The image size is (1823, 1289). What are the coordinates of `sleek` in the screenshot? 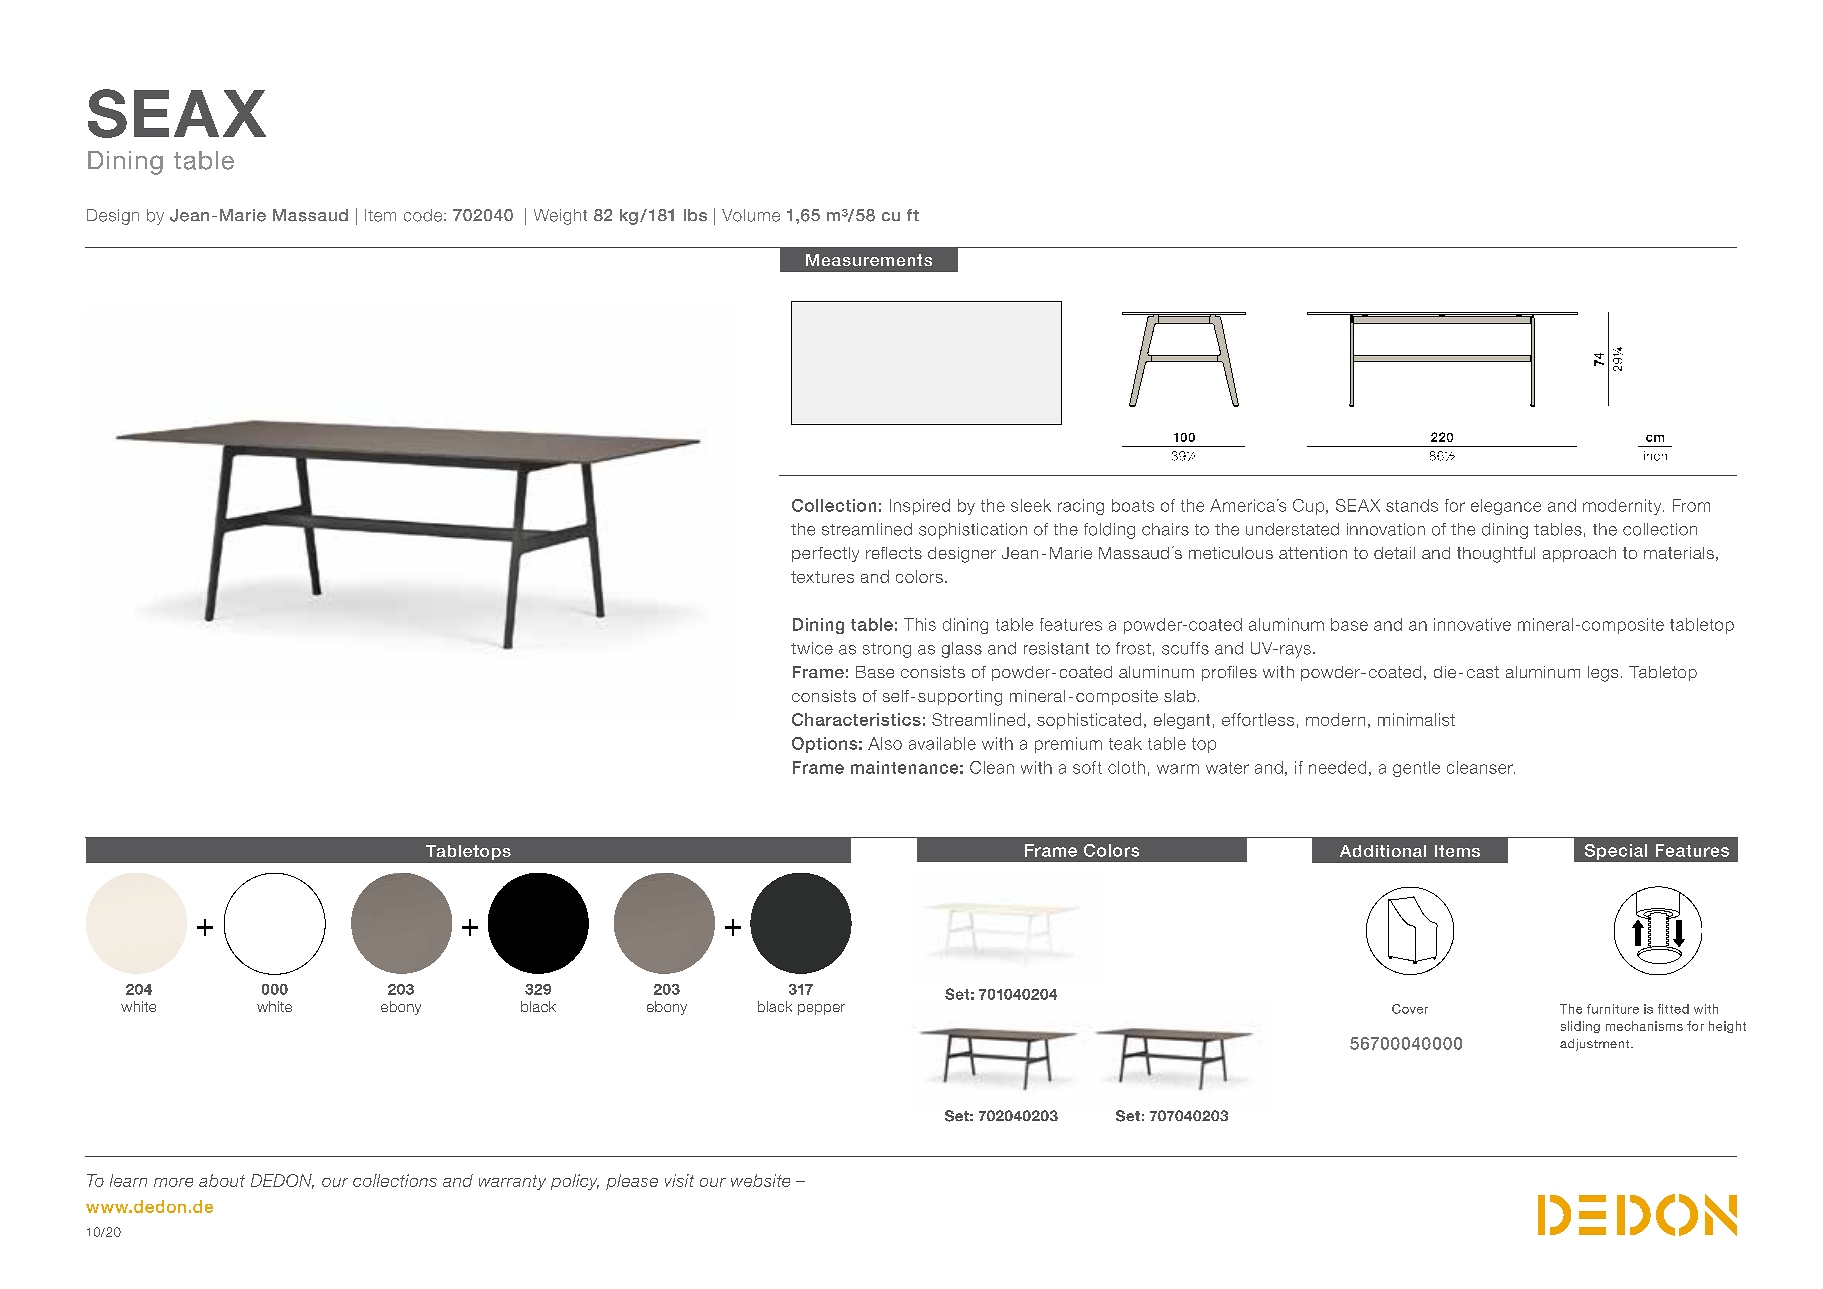 It's located at (1031, 505).
